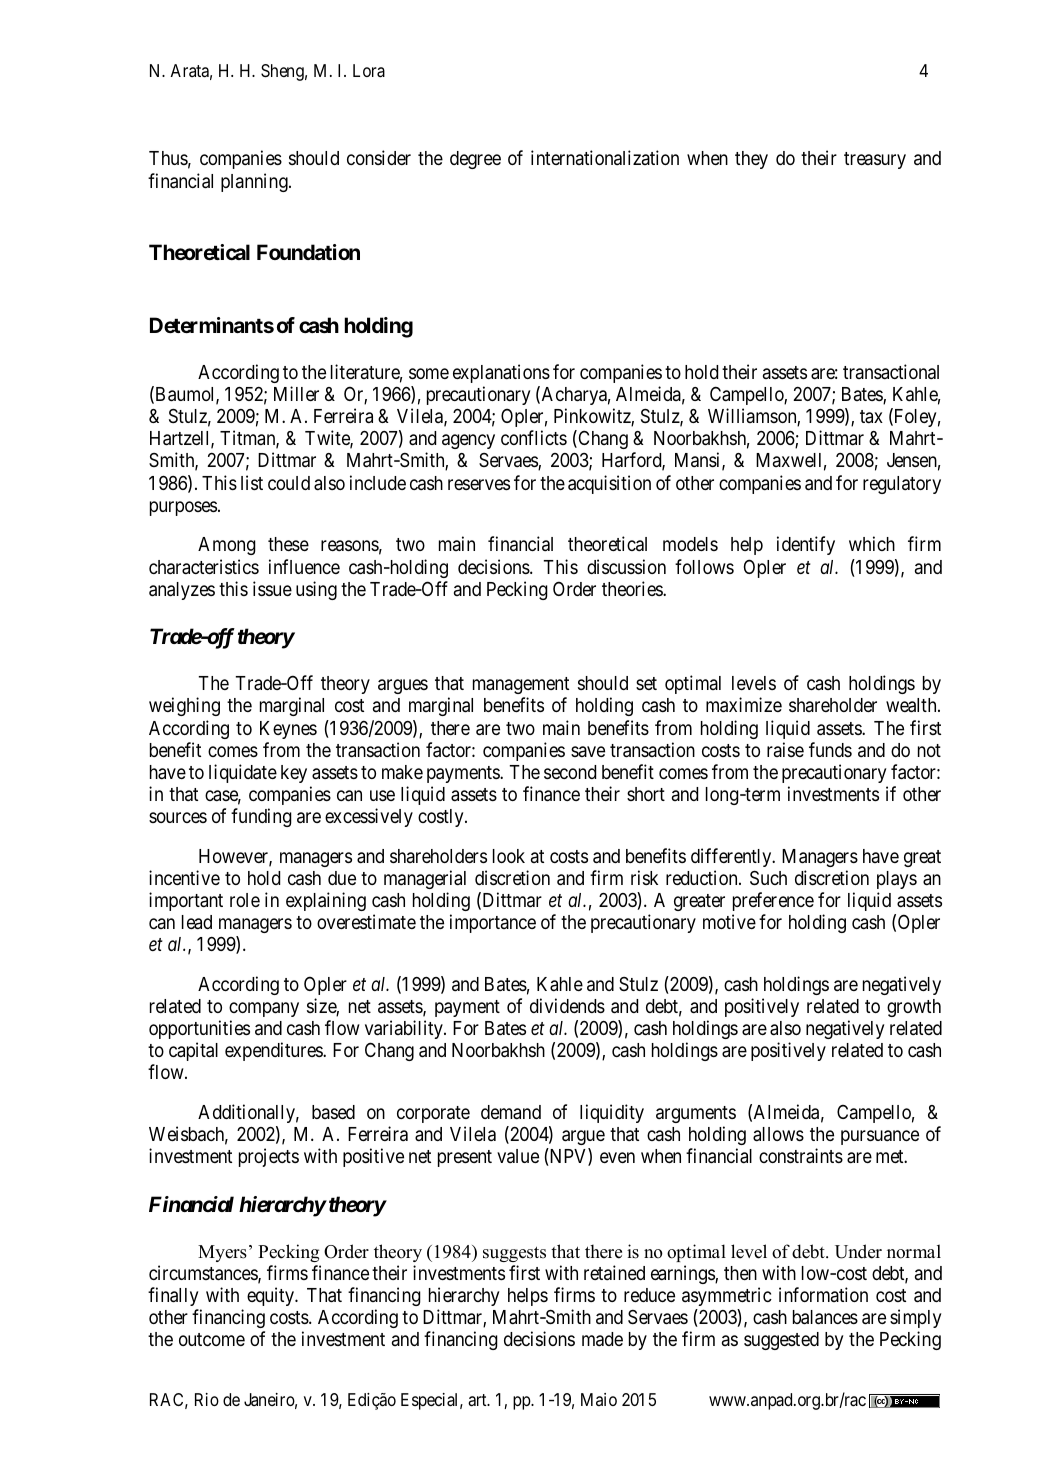 This screenshot has width=1041, height=1473. What do you see at coordinates (871, 416) in the screenshot?
I see `tax` at bounding box center [871, 416].
